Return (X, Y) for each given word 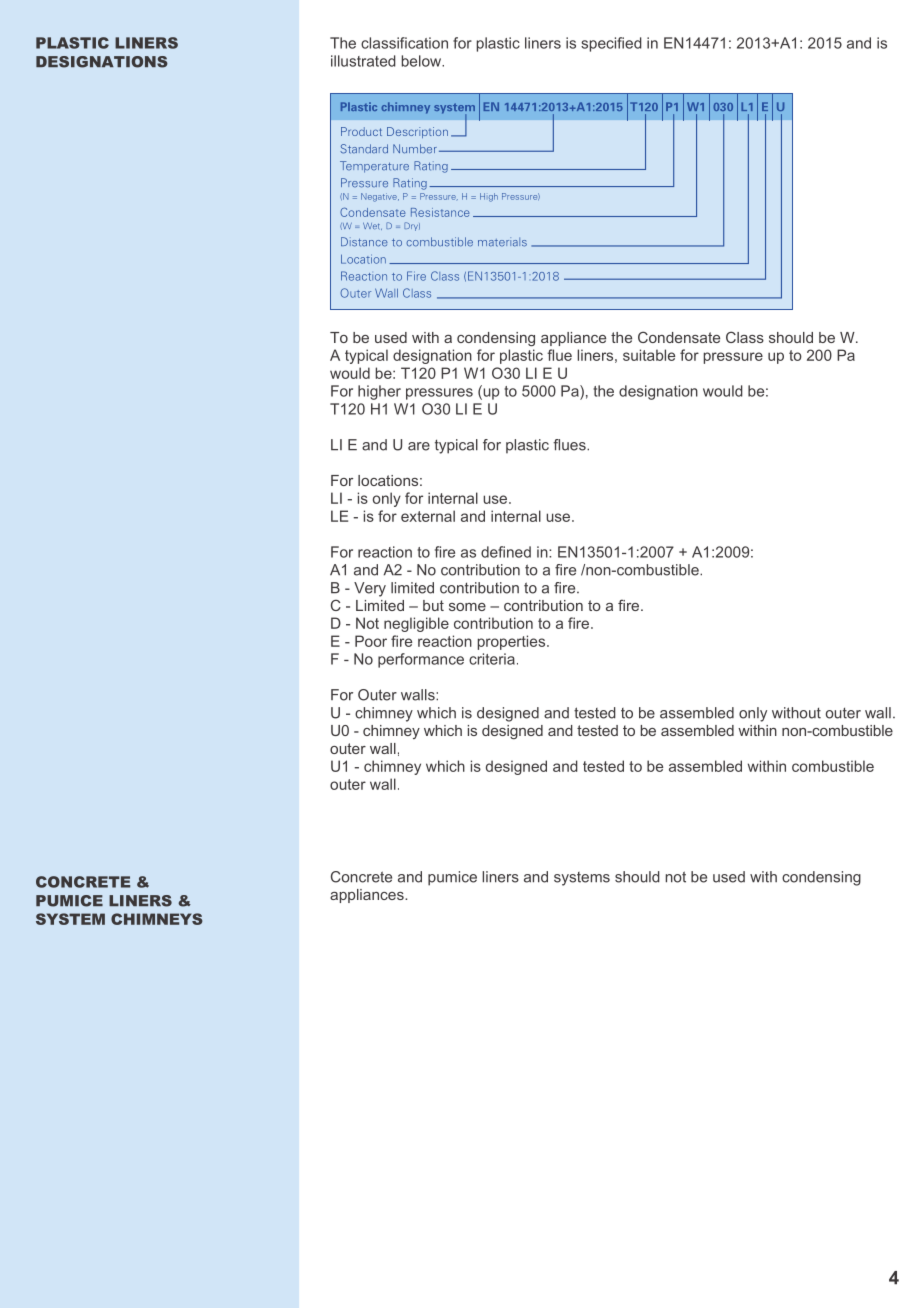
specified (611, 44)
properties (513, 642)
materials (502, 242)
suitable (649, 355)
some (467, 607)
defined (506, 552)
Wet (372, 226)
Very (370, 589)
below (423, 61)
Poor (371, 641)
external (428, 516)
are (419, 446)
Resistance (440, 212)
